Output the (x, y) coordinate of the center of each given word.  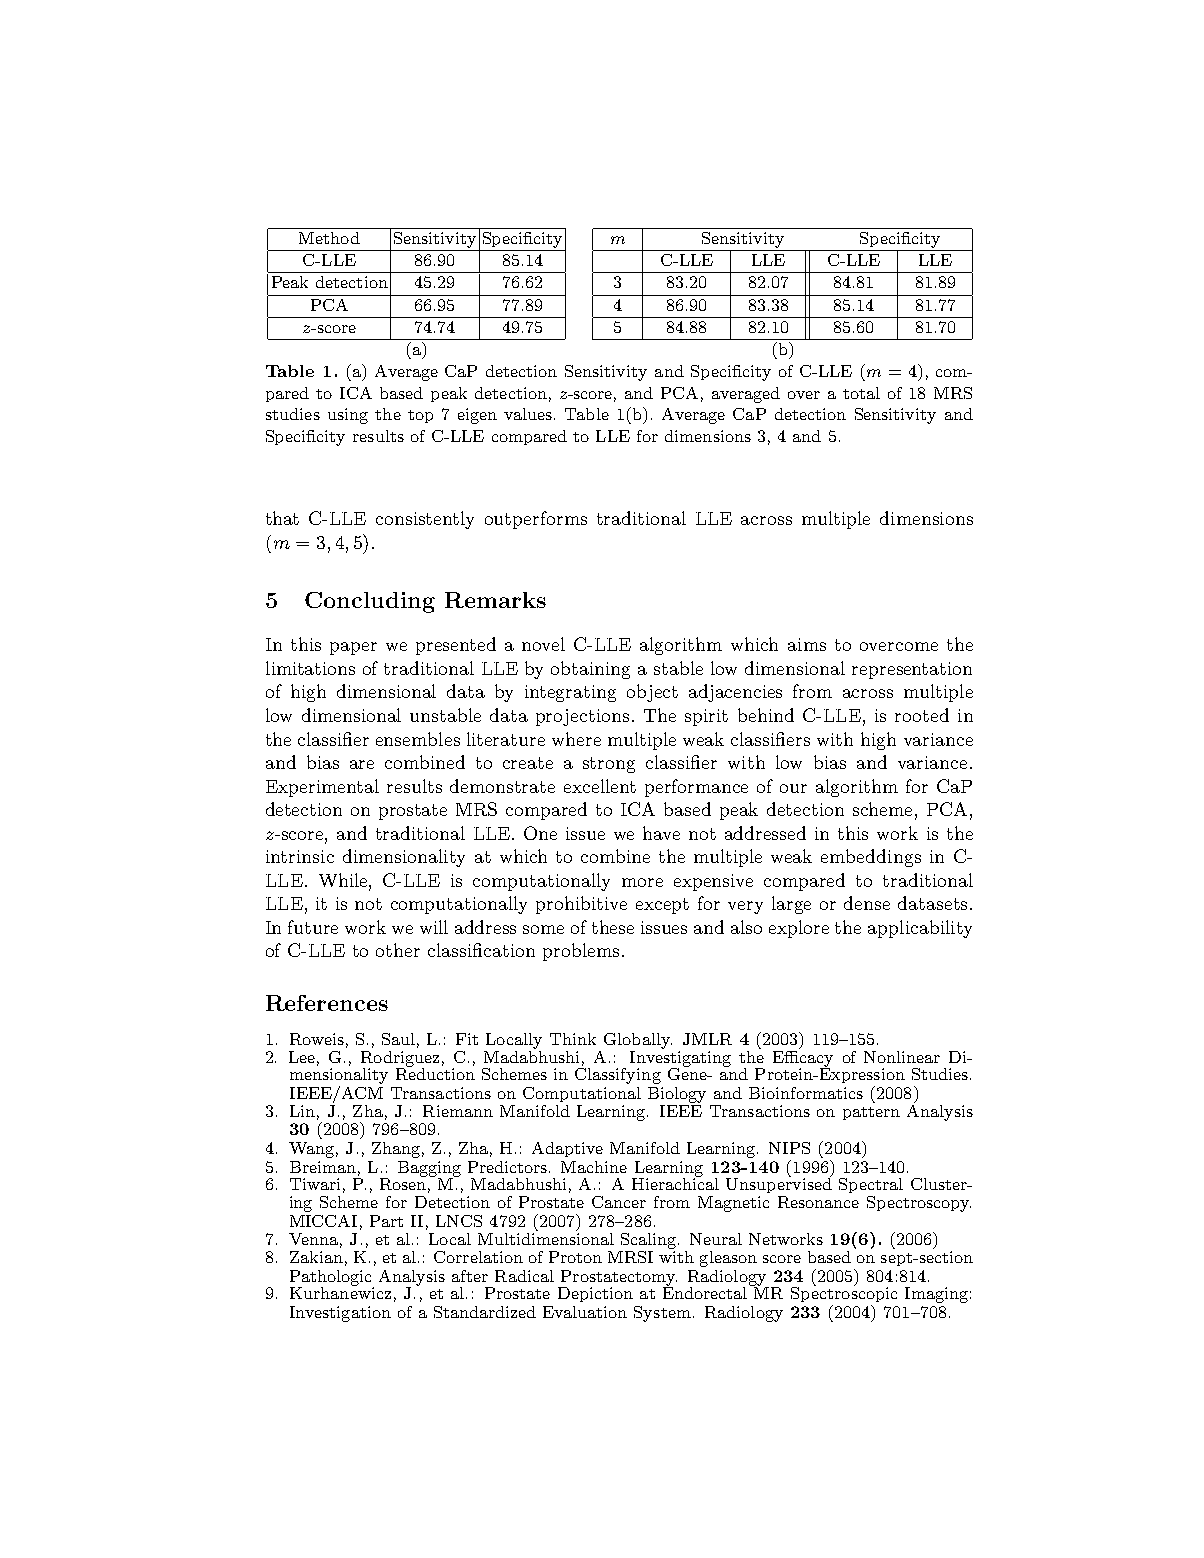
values (528, 414)
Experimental (322, 788)
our (793, 788)
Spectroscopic (844, 1293)
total (861, 393)
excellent (600, 786)
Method (329, 238)
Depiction (595, 1294)
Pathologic (332, 1279)
